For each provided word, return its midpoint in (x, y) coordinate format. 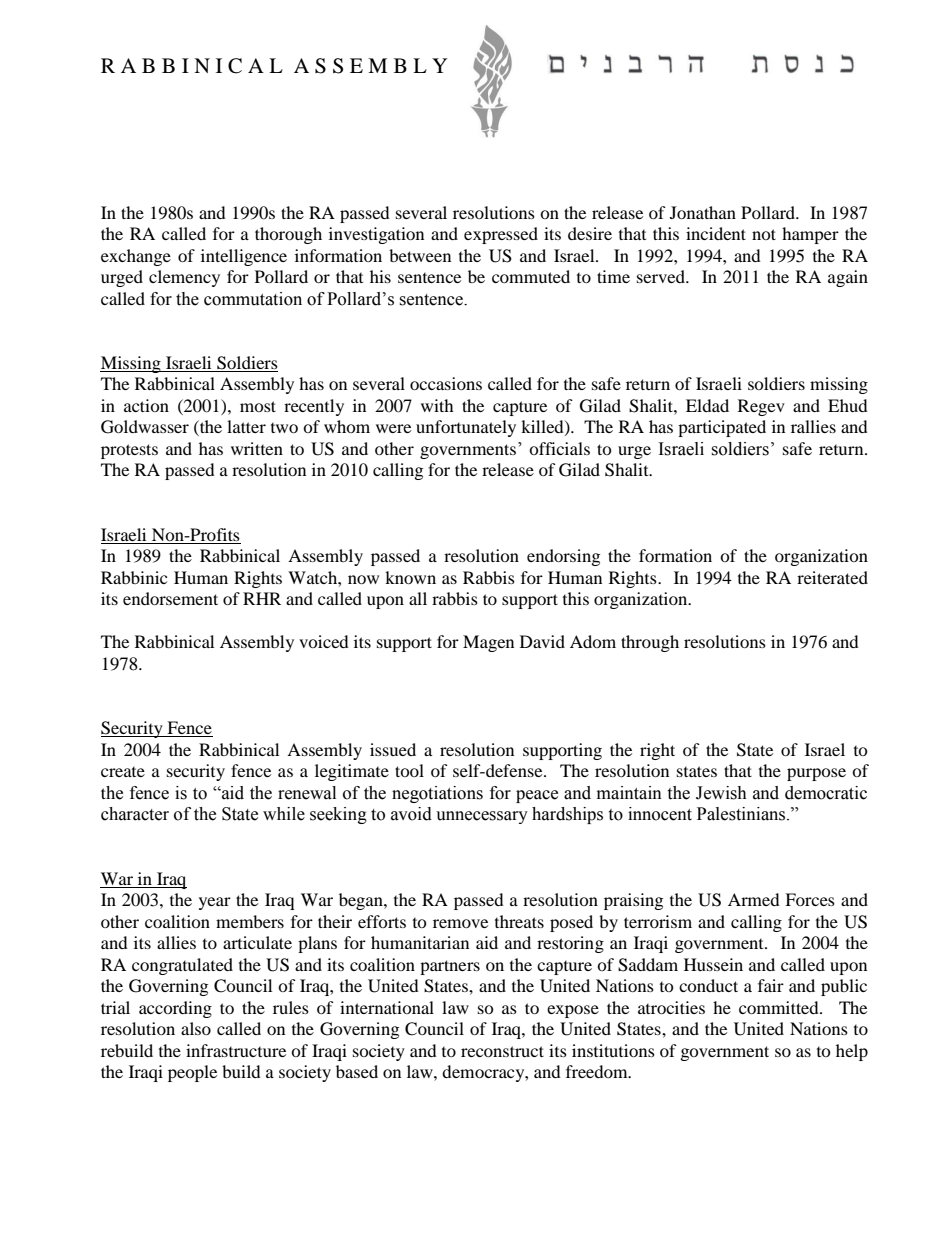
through (650, 643)
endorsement (170, 598)
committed (780, 1007)
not (764, 234)
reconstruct (502, 1051)
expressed (501, 235)
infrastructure (236, 1050)
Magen (488, 643)
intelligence (244, 257)
